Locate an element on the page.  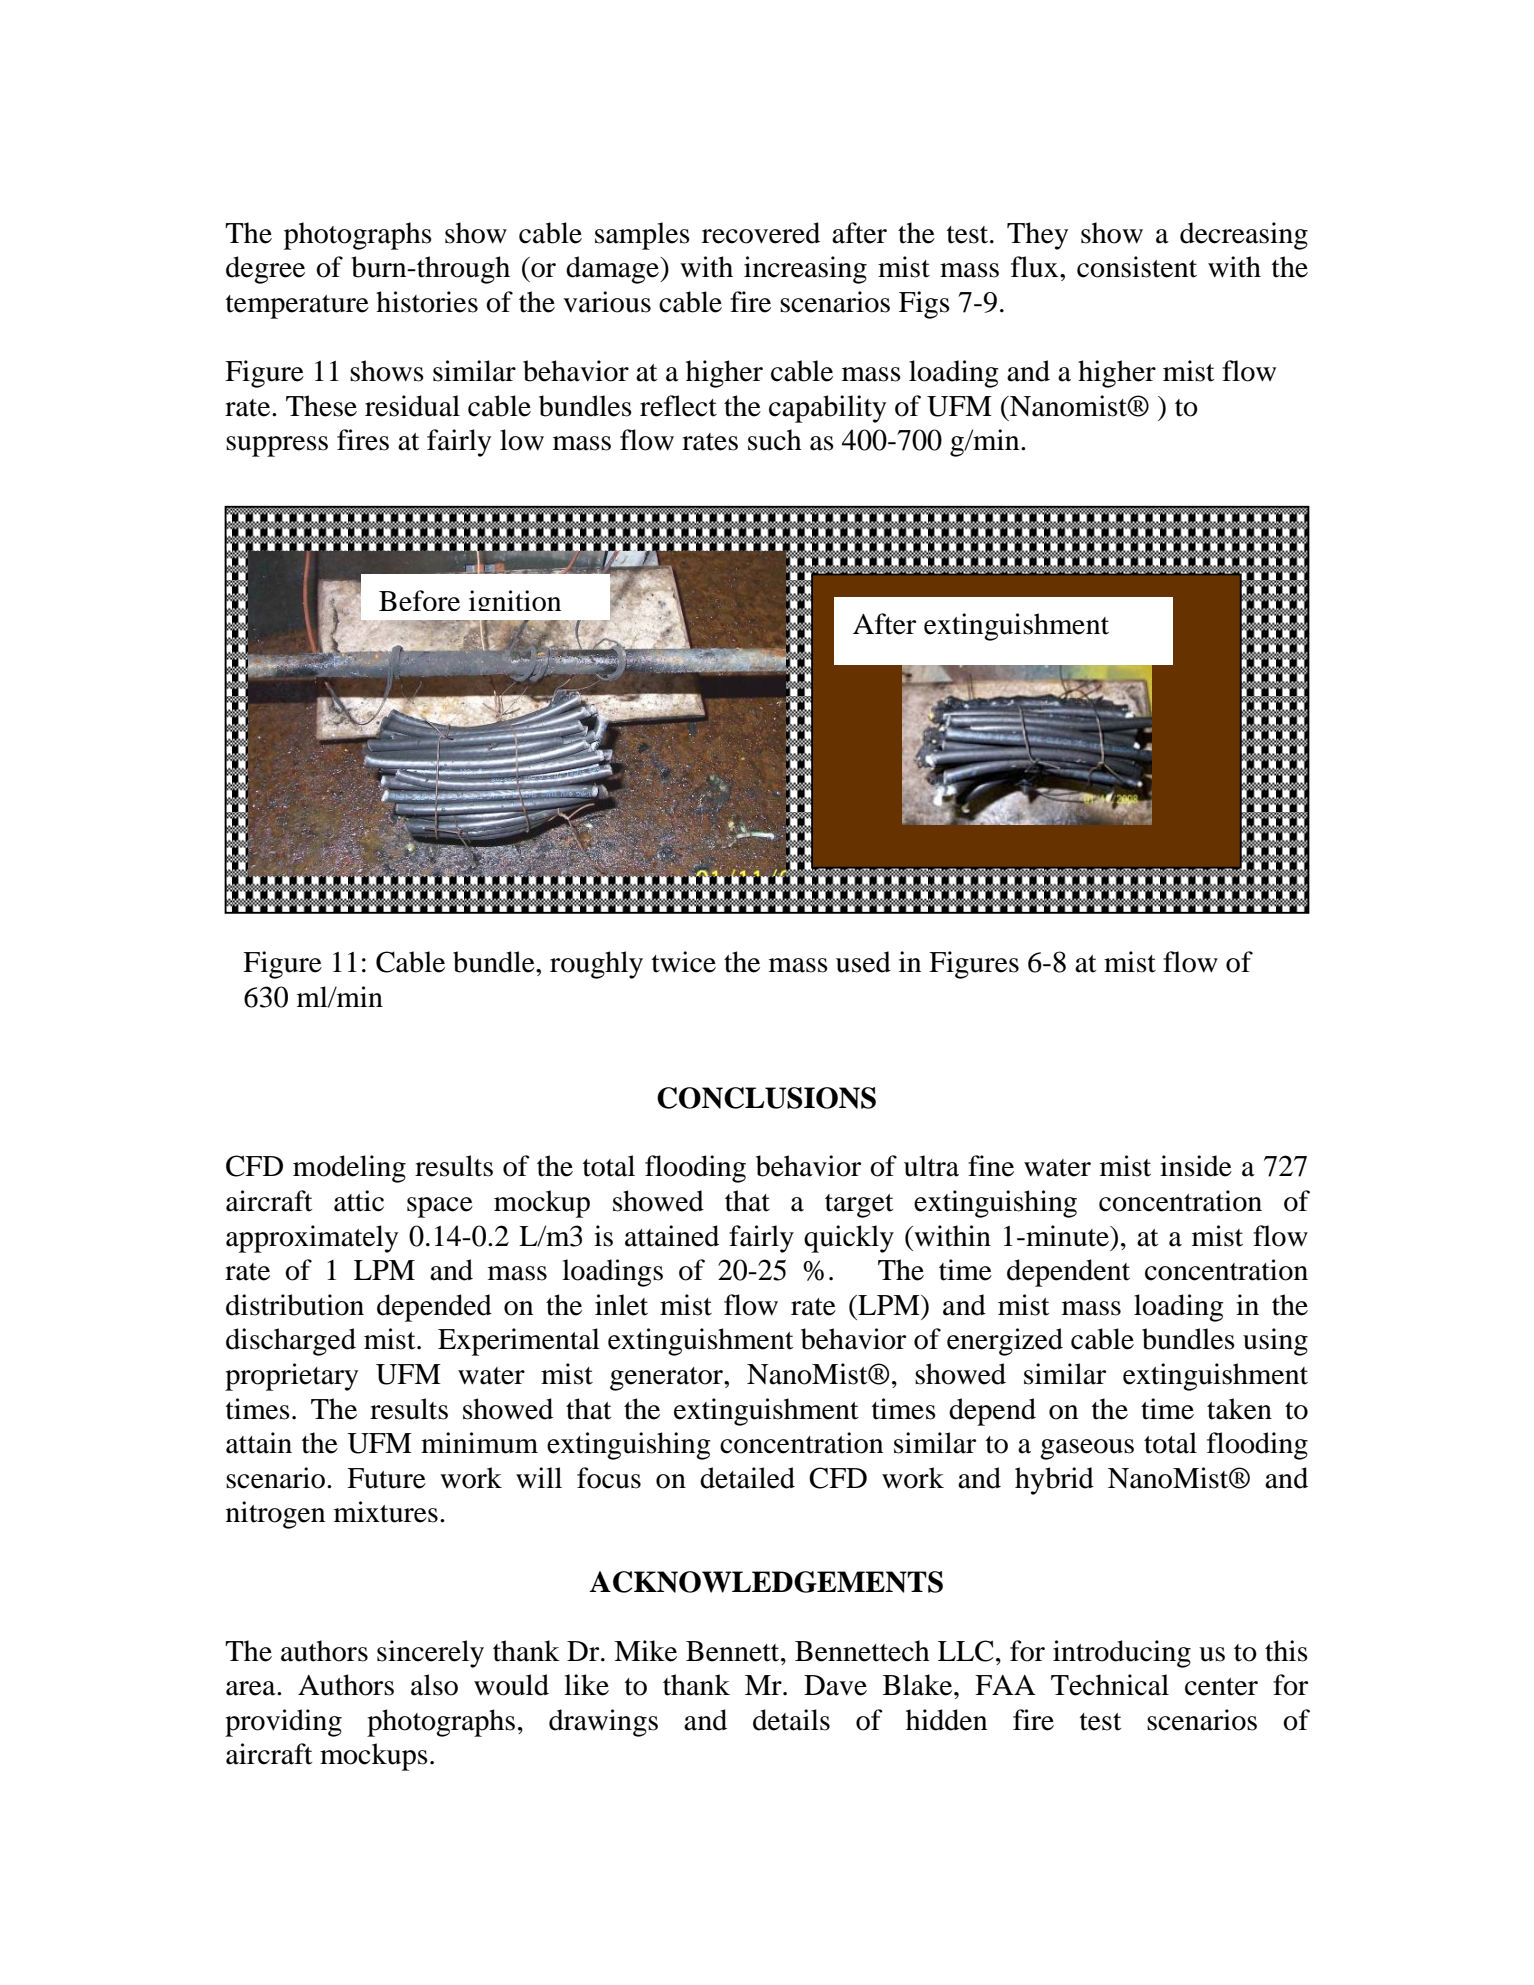
increasing is located at coordinates (805, 270).
